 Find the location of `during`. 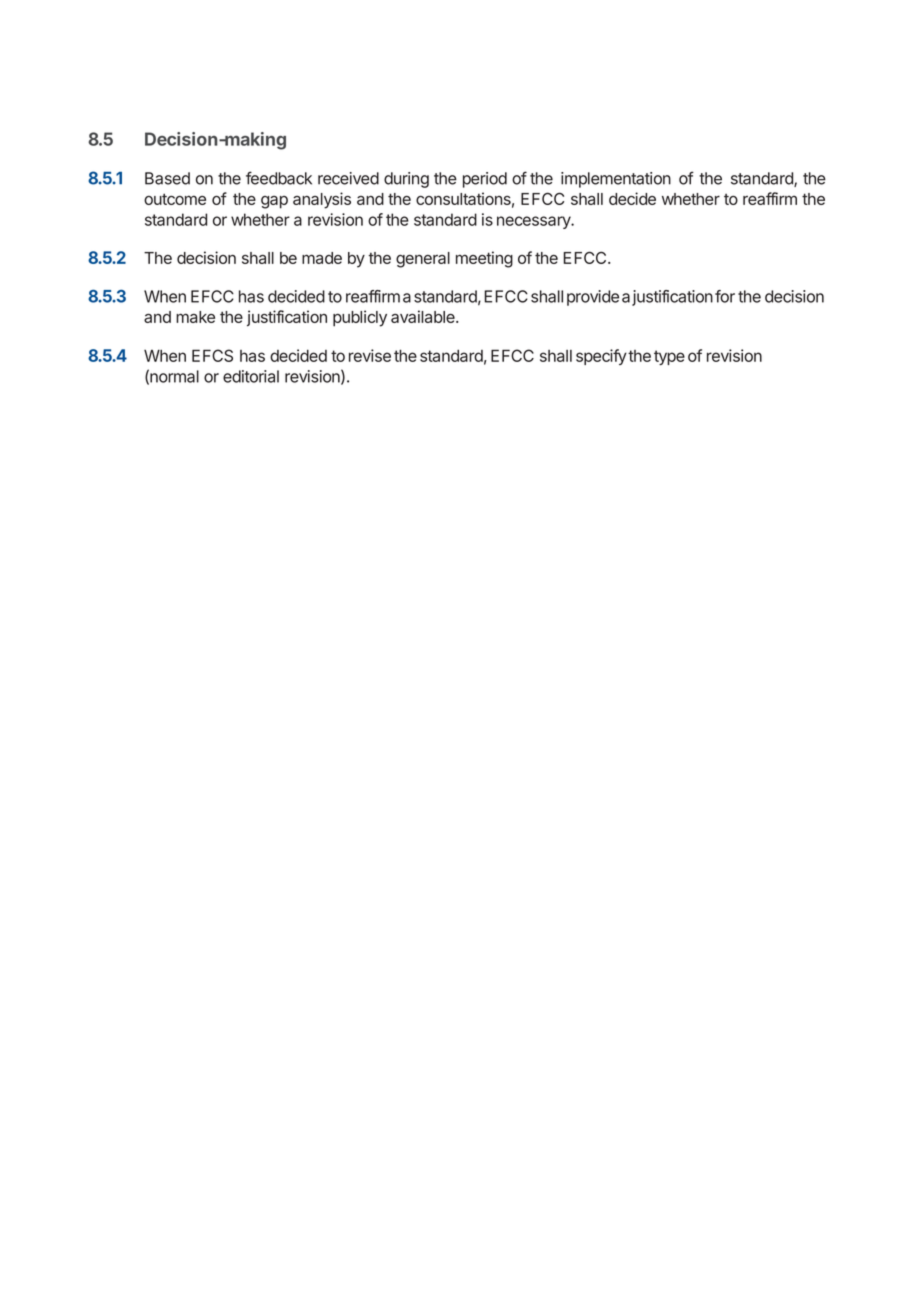

during is located at coordinates (406, 180).
